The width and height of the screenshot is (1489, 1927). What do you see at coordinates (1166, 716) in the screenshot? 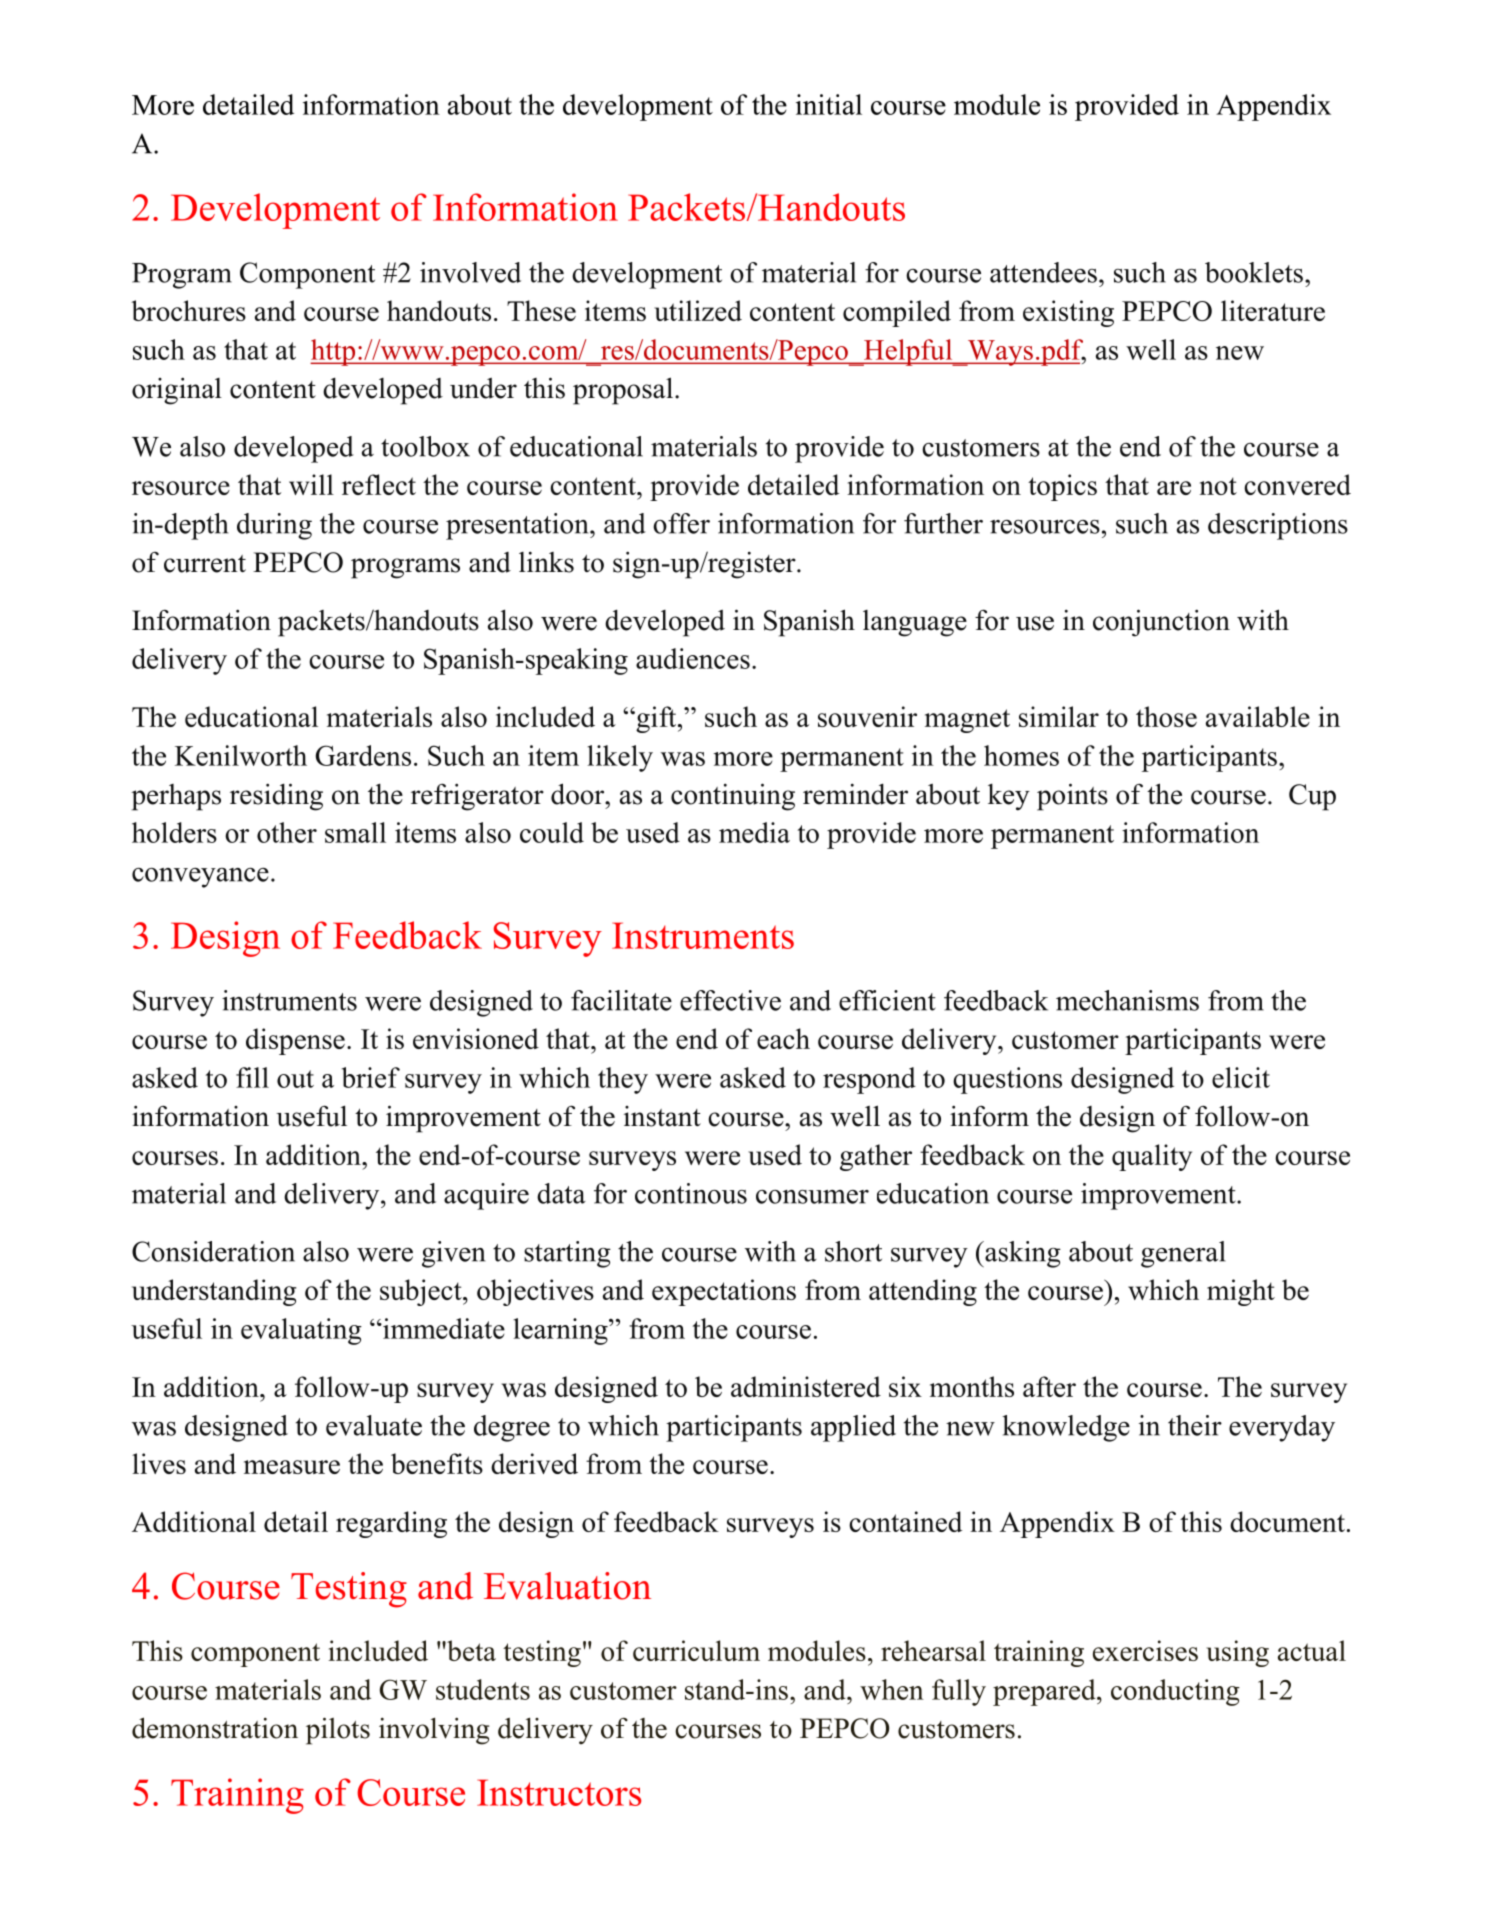
I see `those` at bounding box center [1166, 716].
